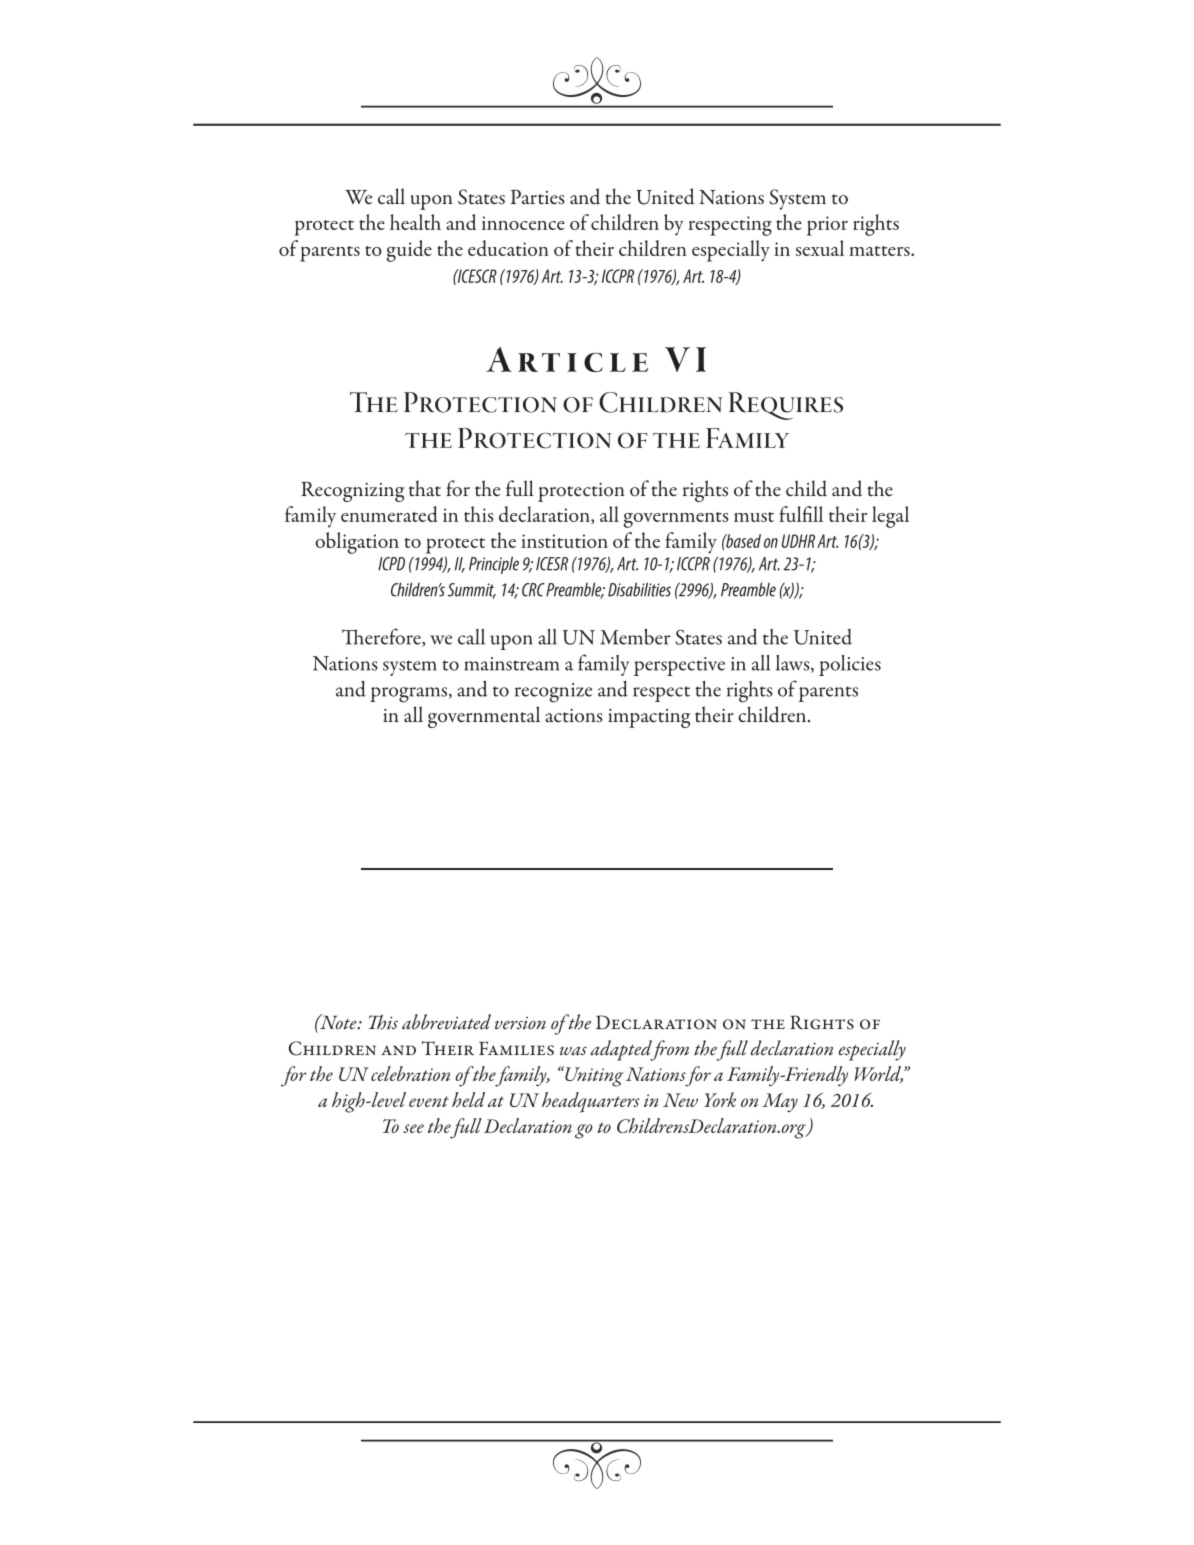 This screenshot has height=1545, width=1194. What do you see at coordinates (538, 197) in the screenshot?
I see `Parties` at bounding box center [538, 197].
